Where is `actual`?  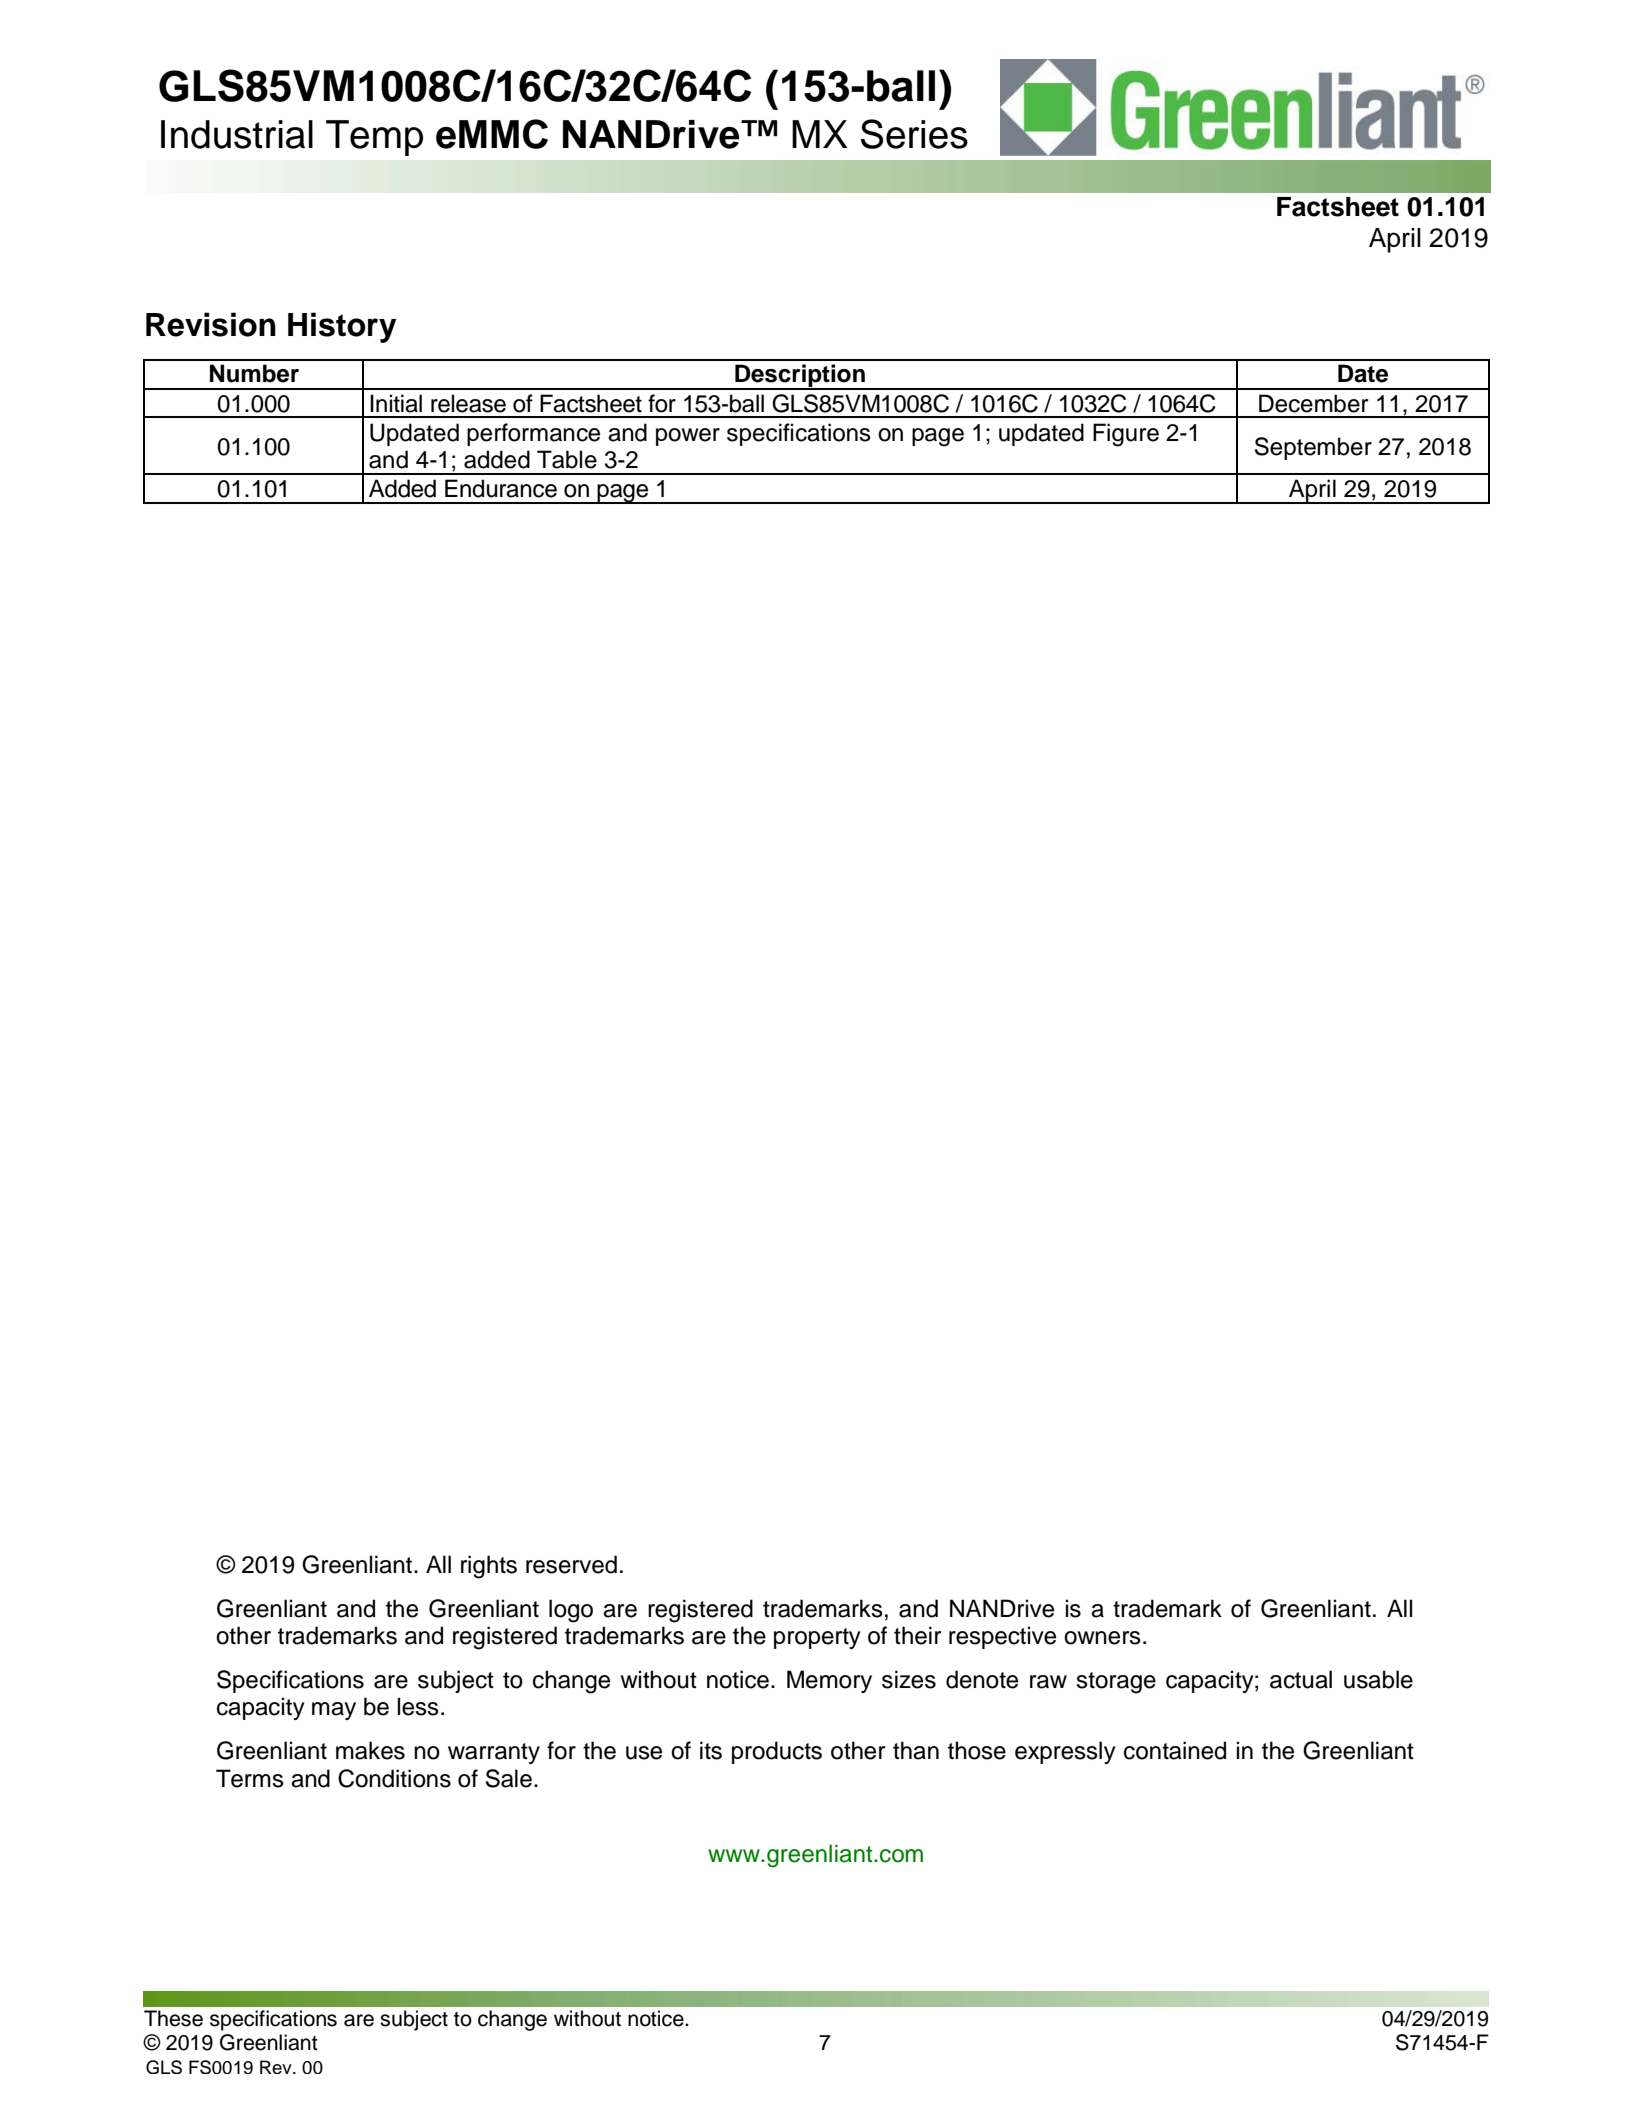 actual is located at coordinates (1301, 1679).
